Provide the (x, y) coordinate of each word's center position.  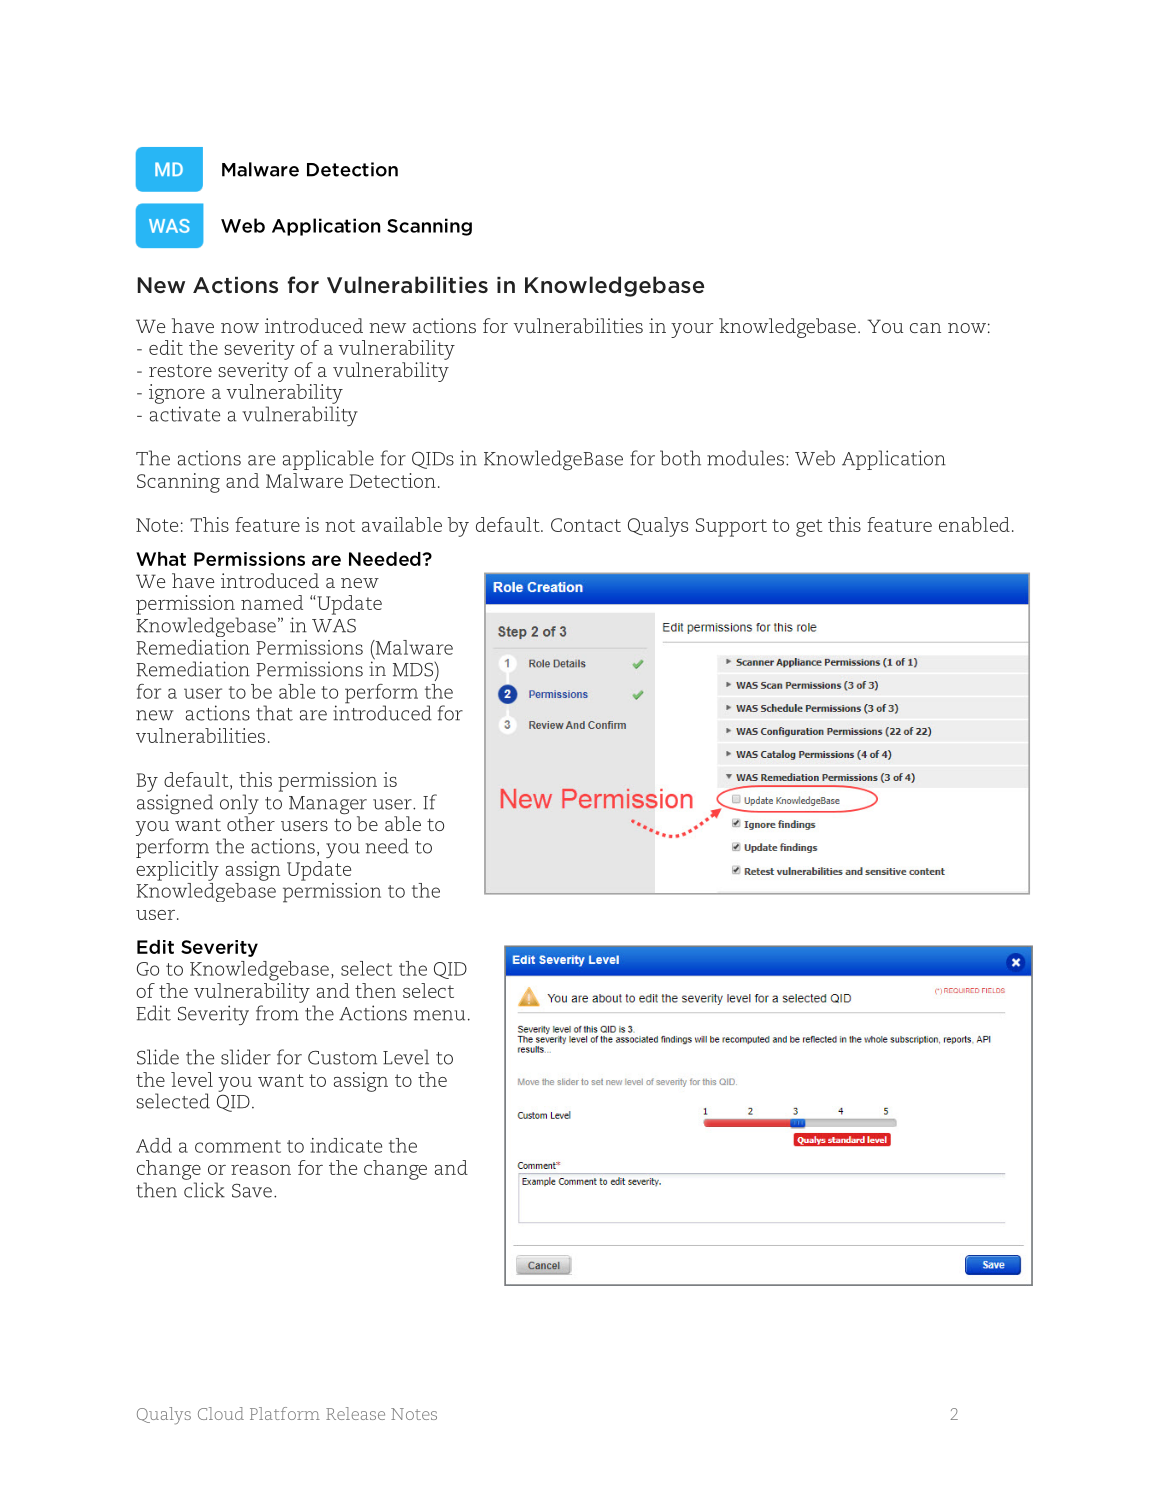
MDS (414, 669)
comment (238, 1146)
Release (355, 1413)
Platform (285, 1413)
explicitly (177, 871)
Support (731, 527)
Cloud (221, 1413)
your (692, 330)
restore (180, 370)
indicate (346, 1145)
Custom (342, 1057)
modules (745, 458)
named (272, 602)
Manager (328, 806)
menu (439, 1015)
